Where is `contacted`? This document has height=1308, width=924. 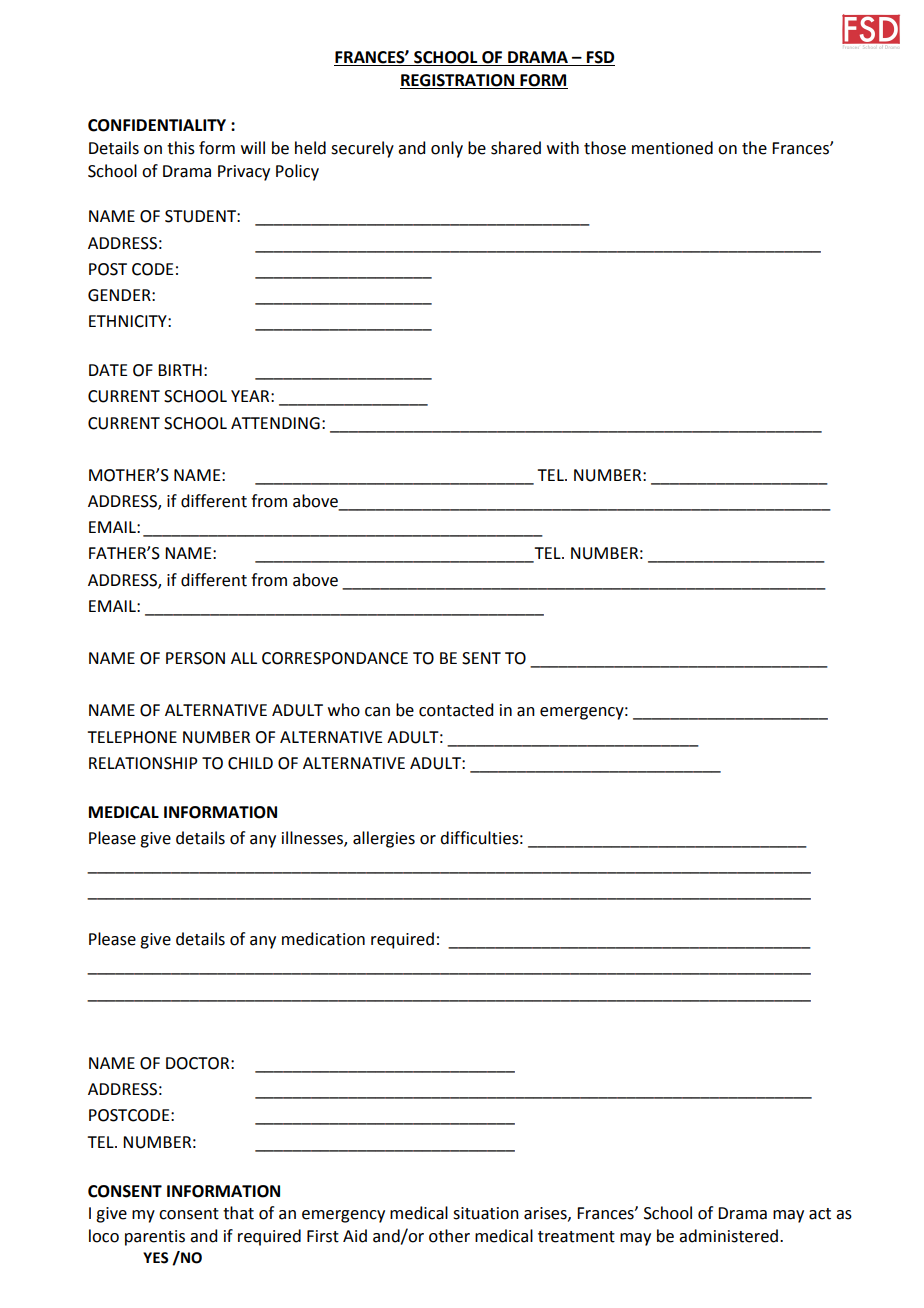 contacted is located at coordinates (456, 710).
